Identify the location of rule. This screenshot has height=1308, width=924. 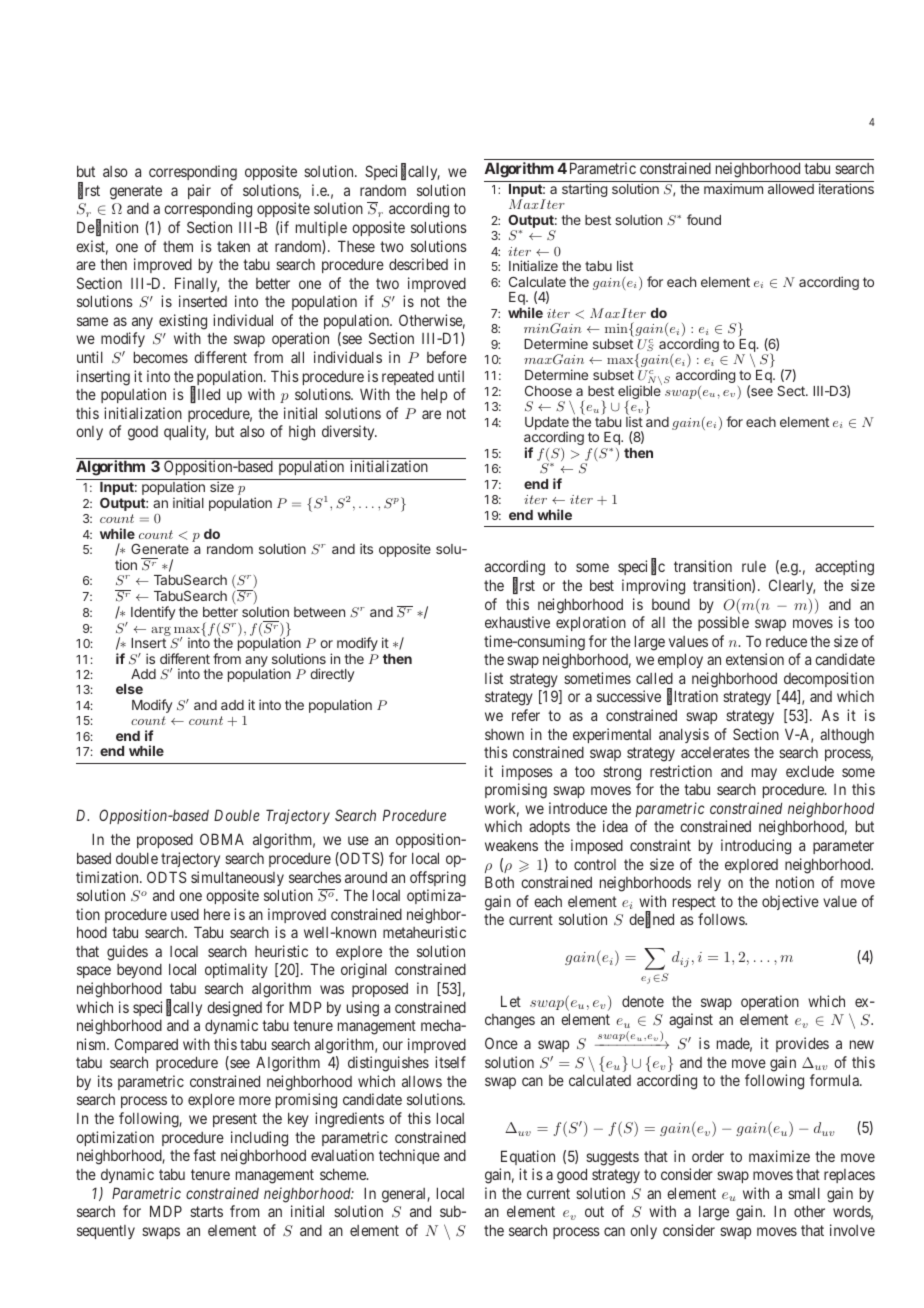
(754, 566).
